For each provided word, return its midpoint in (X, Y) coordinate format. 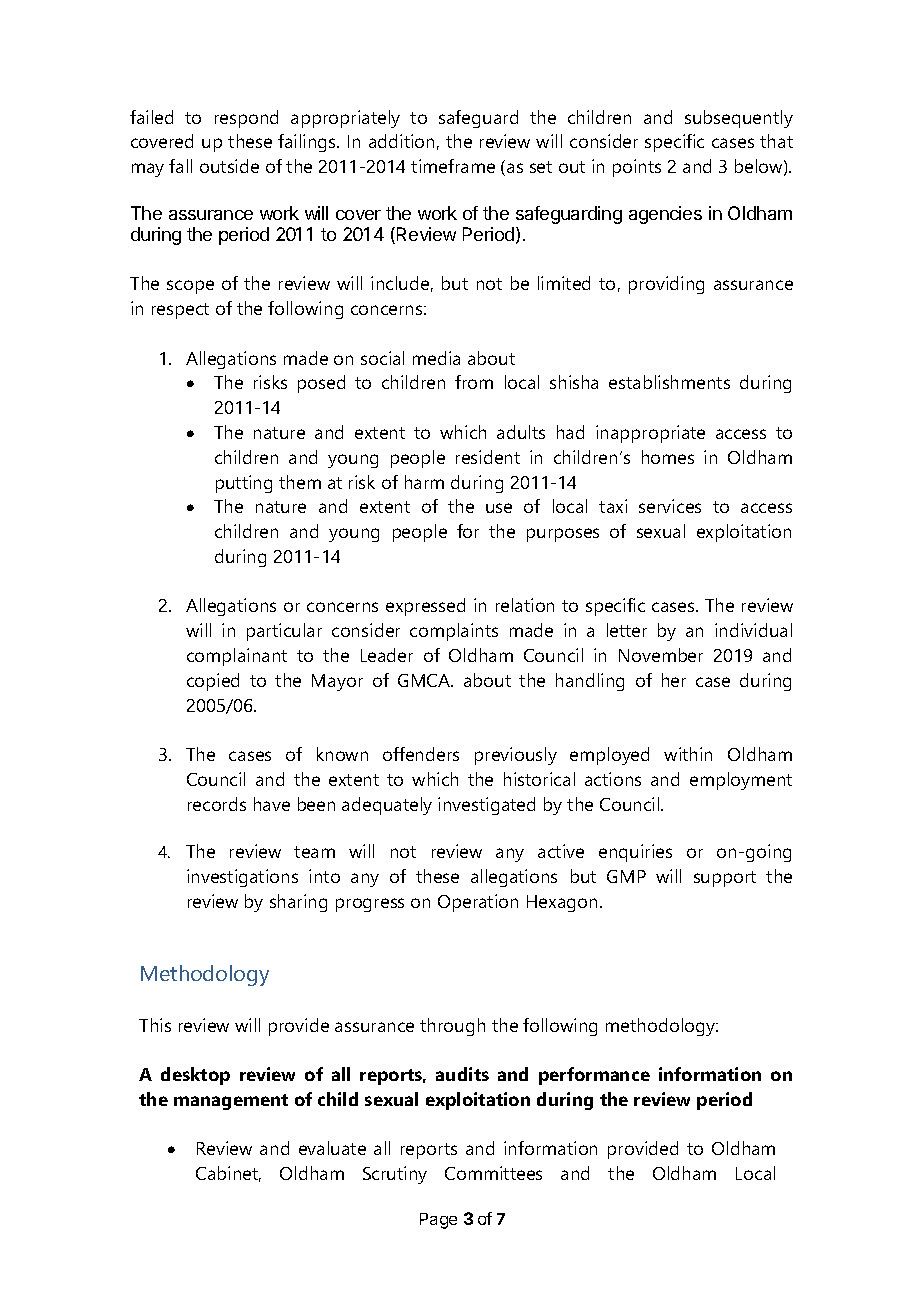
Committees (493, 1173)
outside (229, 166)
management (231, 1102)
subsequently (739, 119)
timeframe (453, 166)
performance (594, 1076)
